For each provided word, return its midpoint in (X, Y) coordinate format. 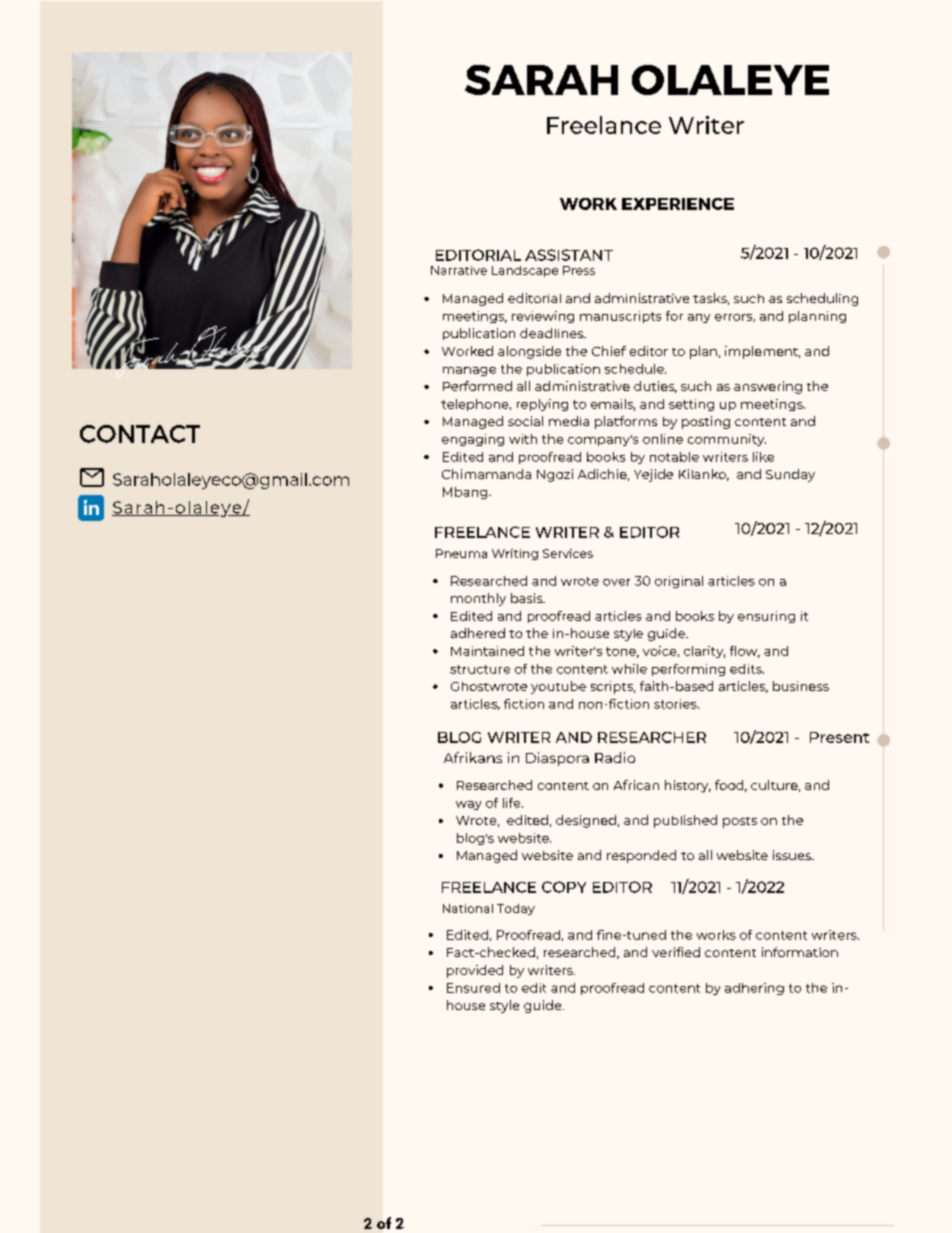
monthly (478, 599)
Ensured (473, 988)
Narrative (459, 270)
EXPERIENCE (678, 204)
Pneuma (461, 553)
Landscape (525, 271)
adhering (754, 989)
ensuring (766, 617)
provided (475, 971)
